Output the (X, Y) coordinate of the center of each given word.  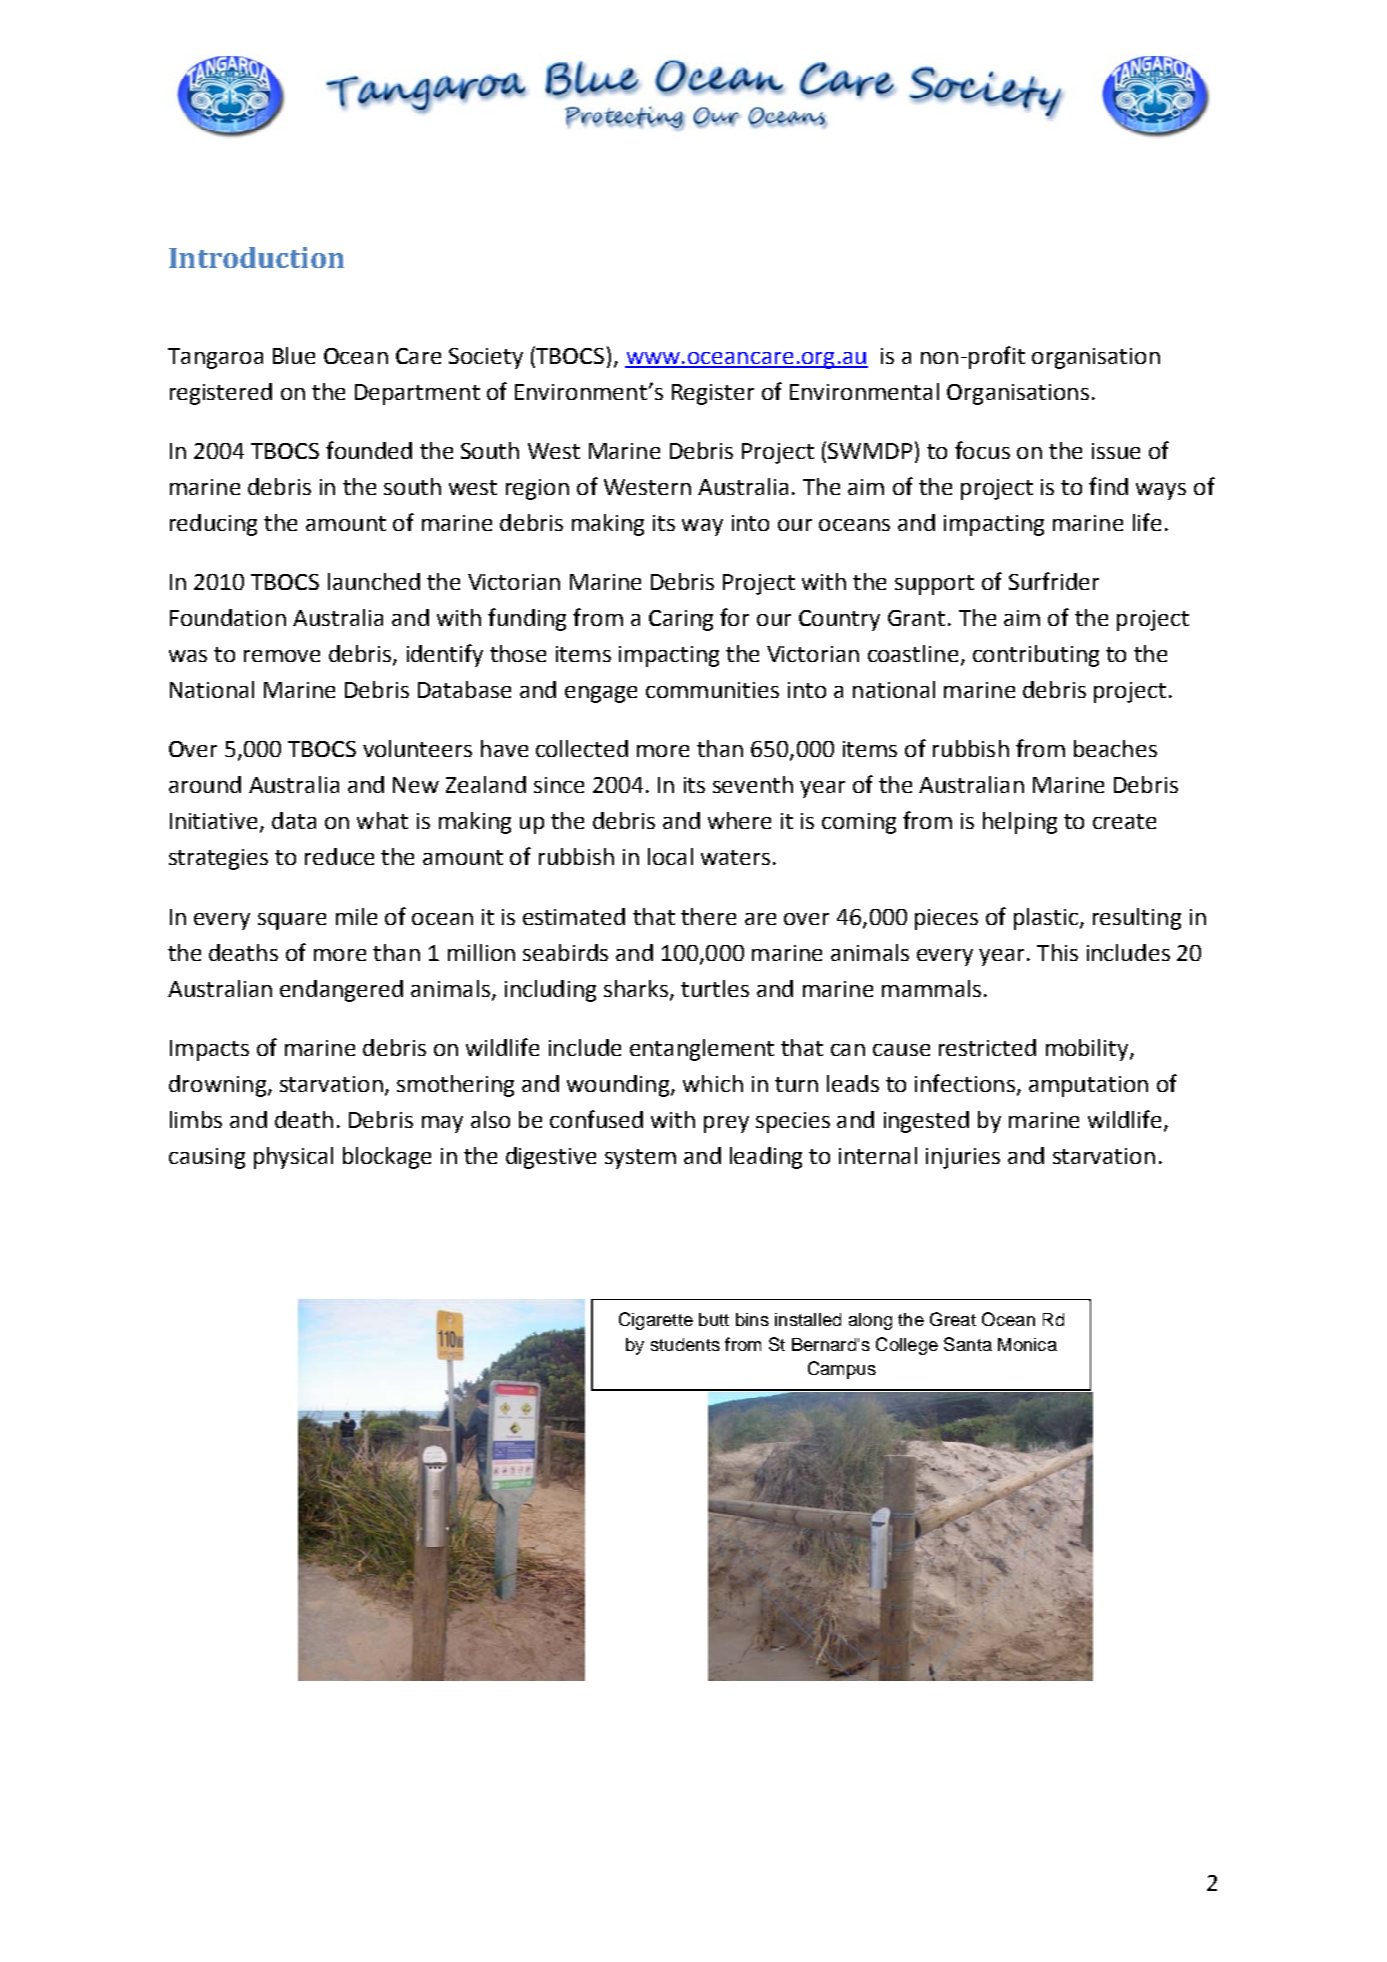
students (685, 1344)
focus (982, 450)
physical (293, 1158)
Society (486, 358)
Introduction (256, 257)
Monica (1027, 1344)
